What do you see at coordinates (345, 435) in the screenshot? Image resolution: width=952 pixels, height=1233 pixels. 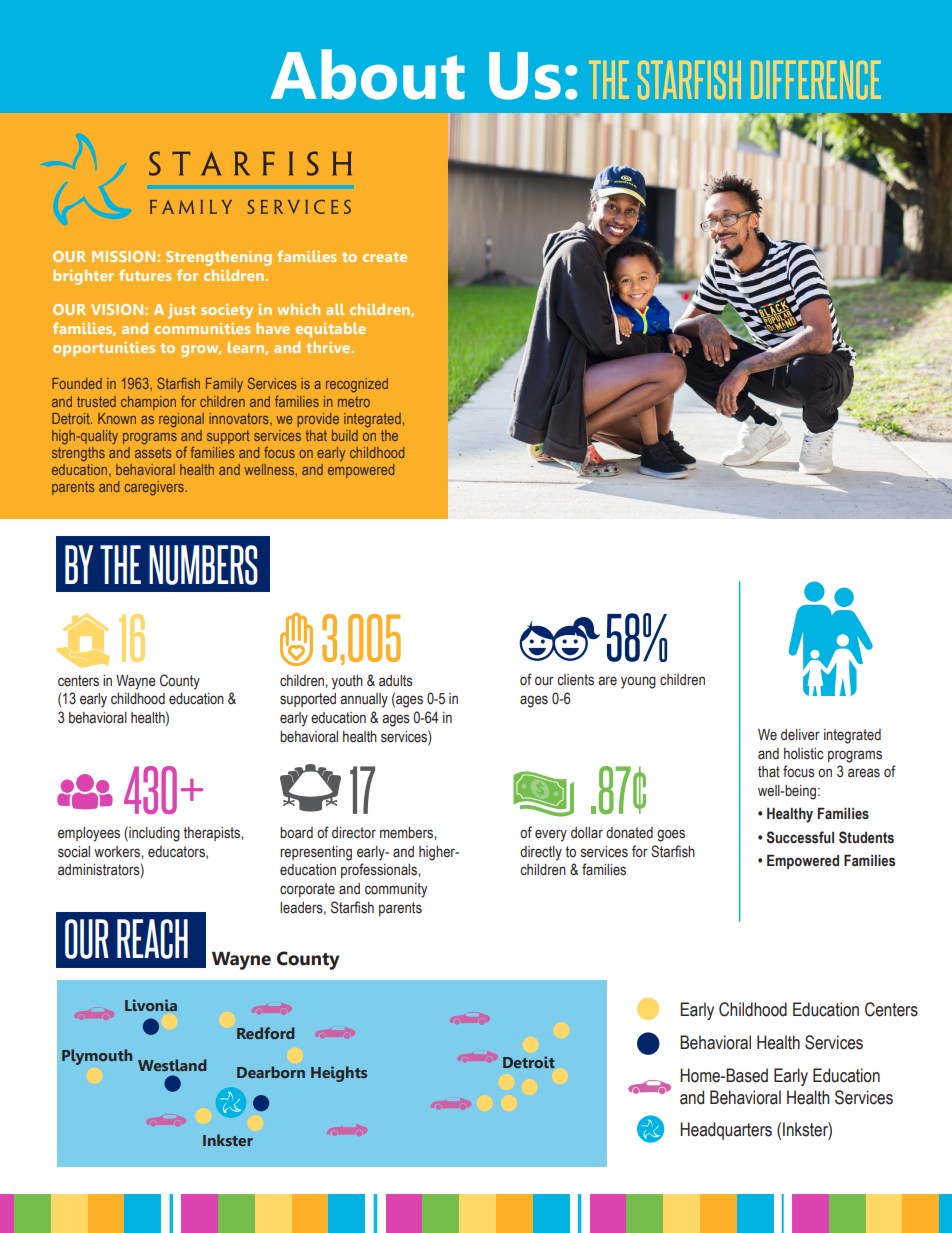 I see `build` at bounding box center [345, 435].
